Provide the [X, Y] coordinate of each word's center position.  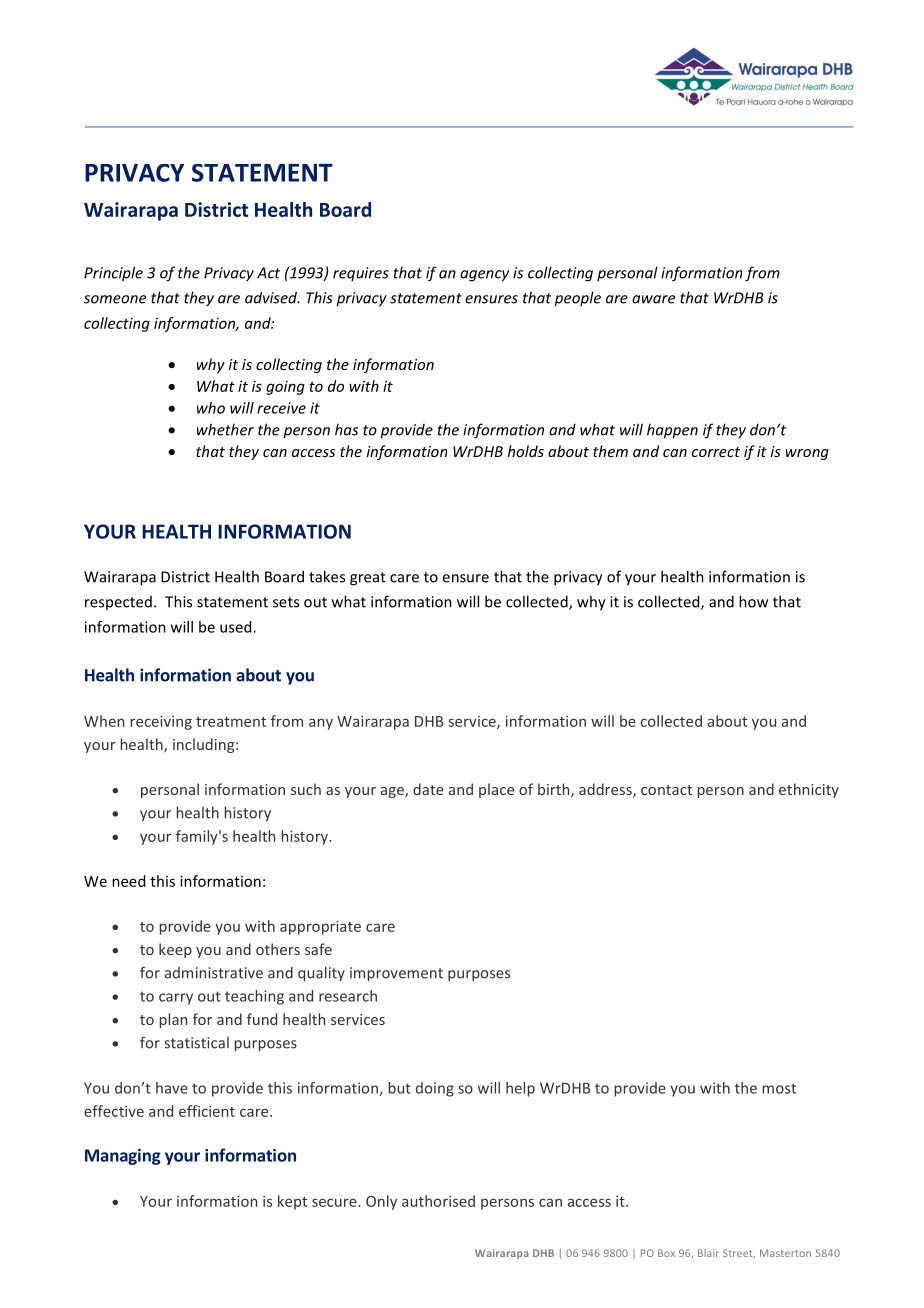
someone [115, 299]
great [368, 579]
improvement [396, 974]
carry [176, 999]
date [428, 789]
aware [653, 299]
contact [666, 790]
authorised [438, 1201]
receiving [161, 723]
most [779, 1088]
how [753, 601]
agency [484, 276]
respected [118, 603]
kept [292, 1202]
